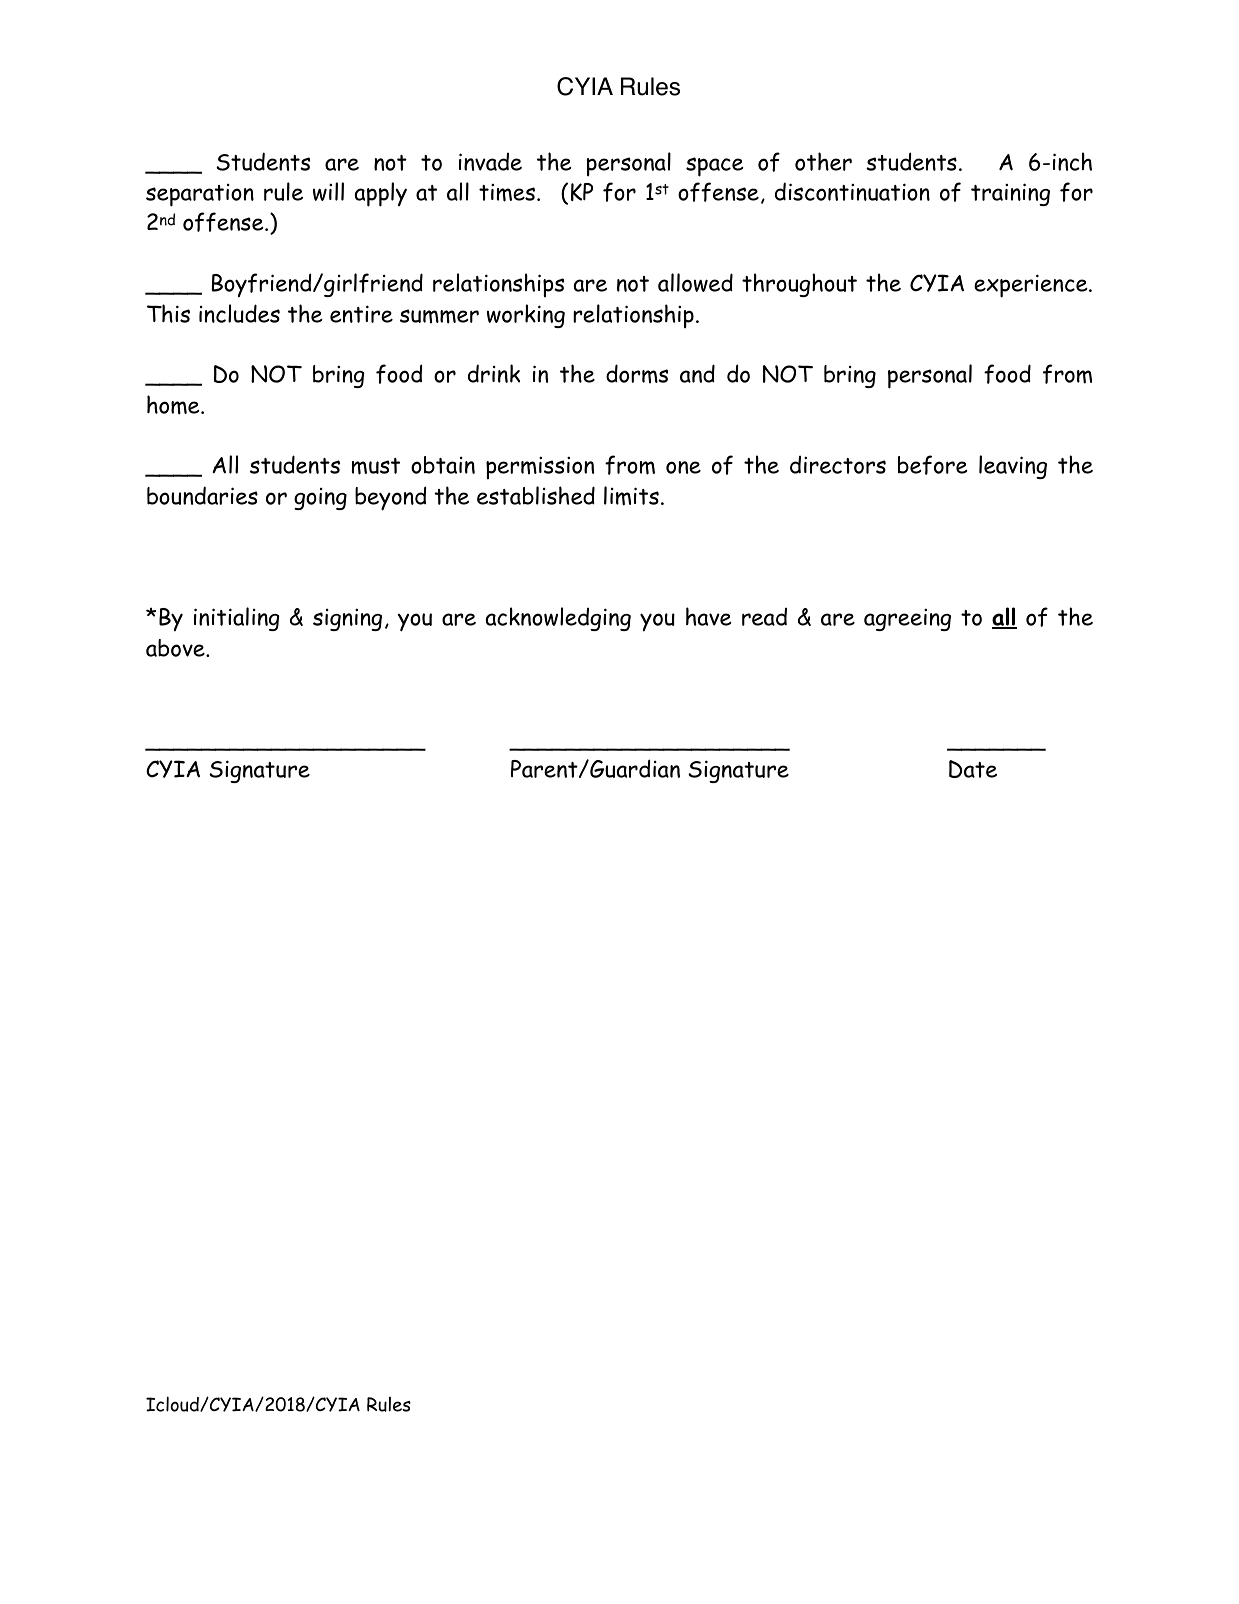  Describe the element at coordinates (540, 468) in the screenshot. I see `permission` at that location.
